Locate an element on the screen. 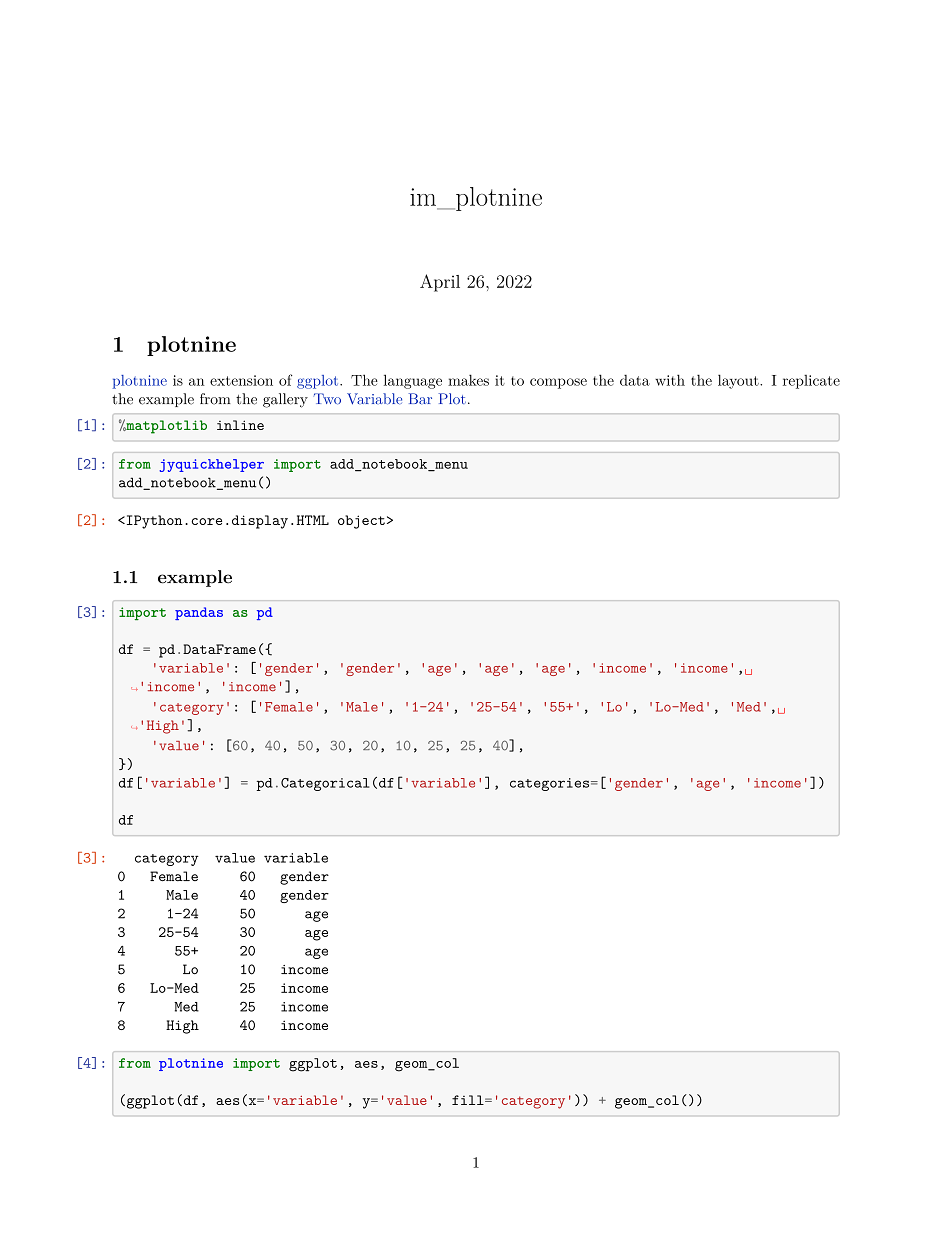 Image resolution: width=952 pixels, height=1233 pixels. compose is located at coordinates (558, 383).
